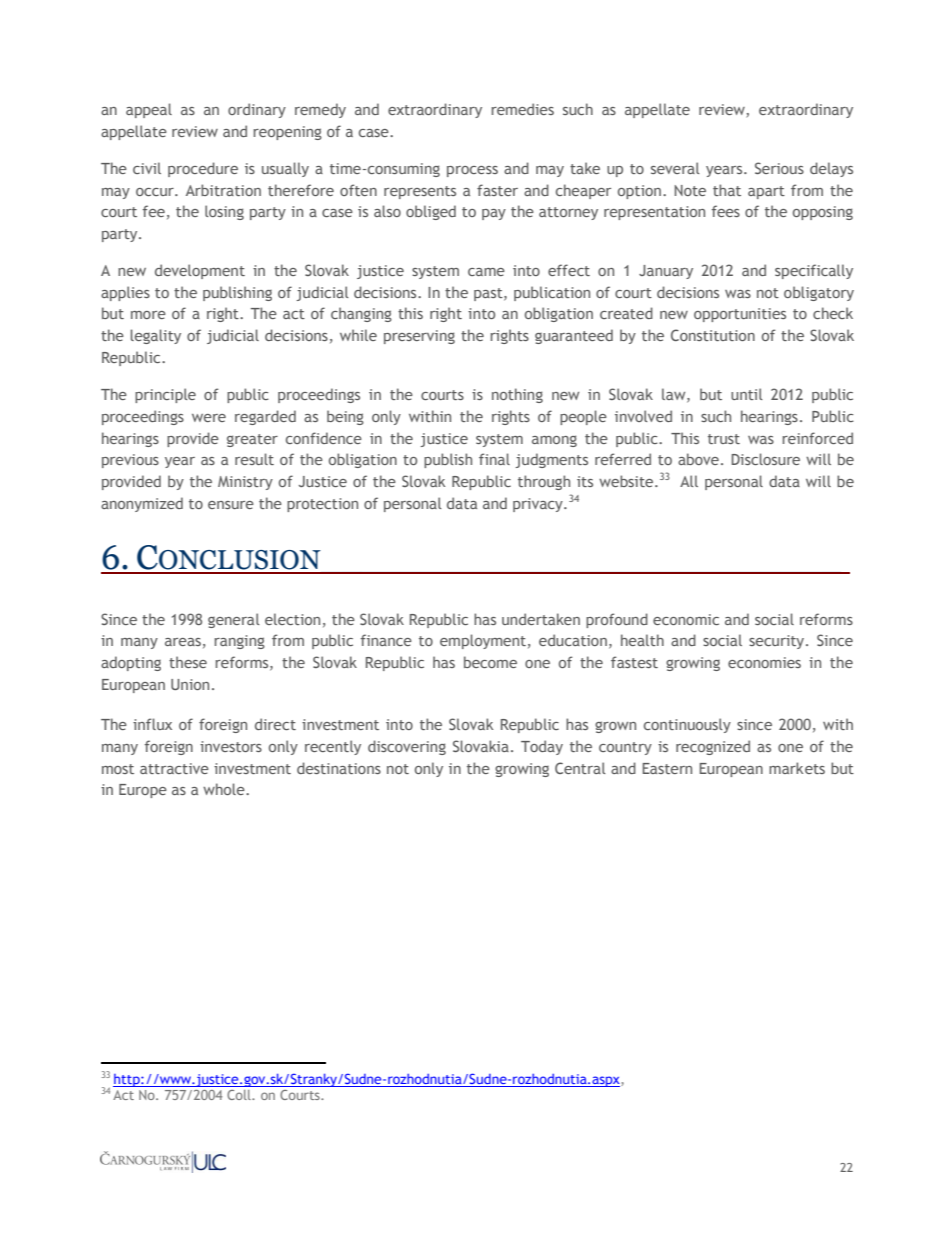  Describe the element at coordinates (494, 459) in the screenshot. I see `final` at that location.
